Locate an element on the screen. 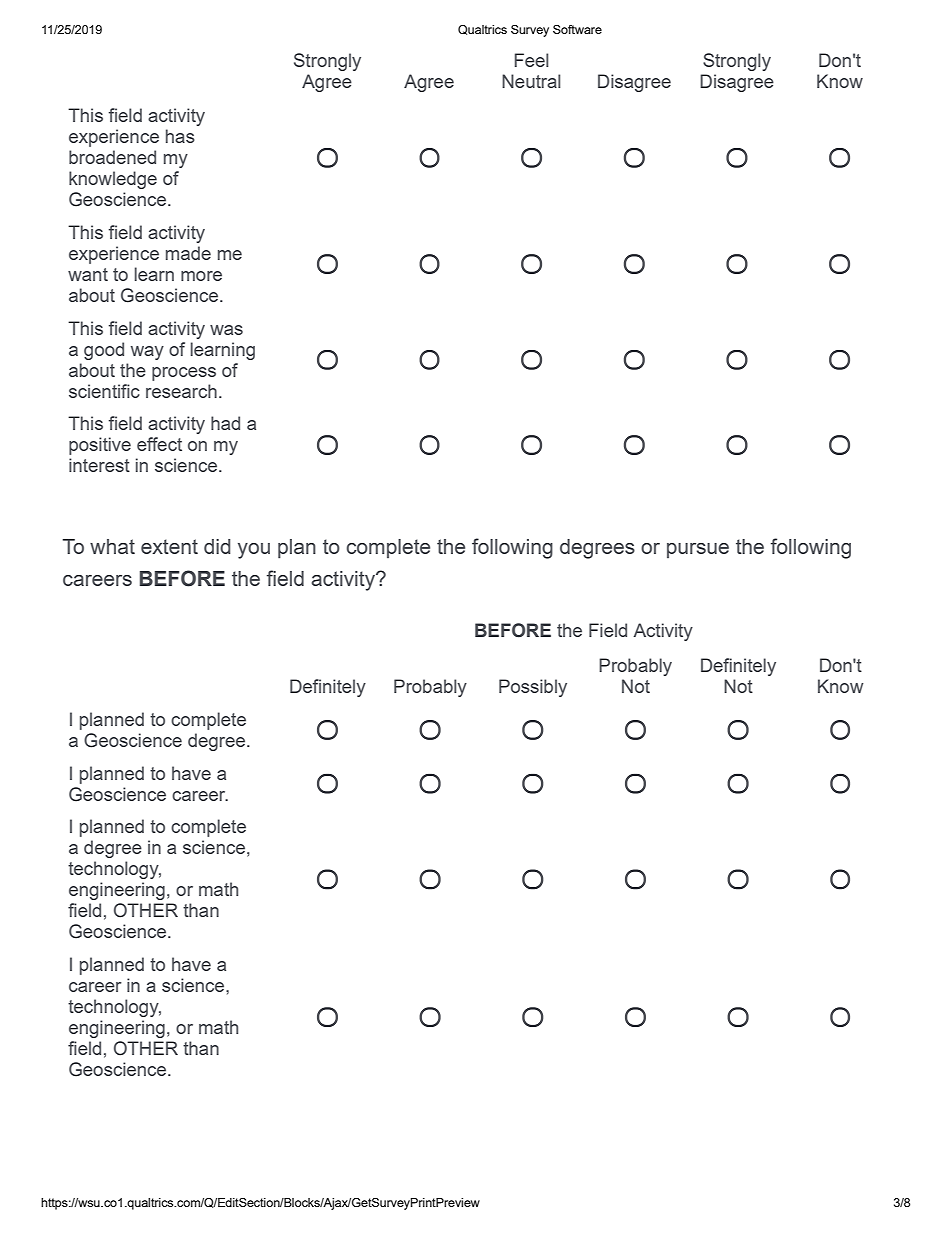  was is located at coordinates (226, 330).
